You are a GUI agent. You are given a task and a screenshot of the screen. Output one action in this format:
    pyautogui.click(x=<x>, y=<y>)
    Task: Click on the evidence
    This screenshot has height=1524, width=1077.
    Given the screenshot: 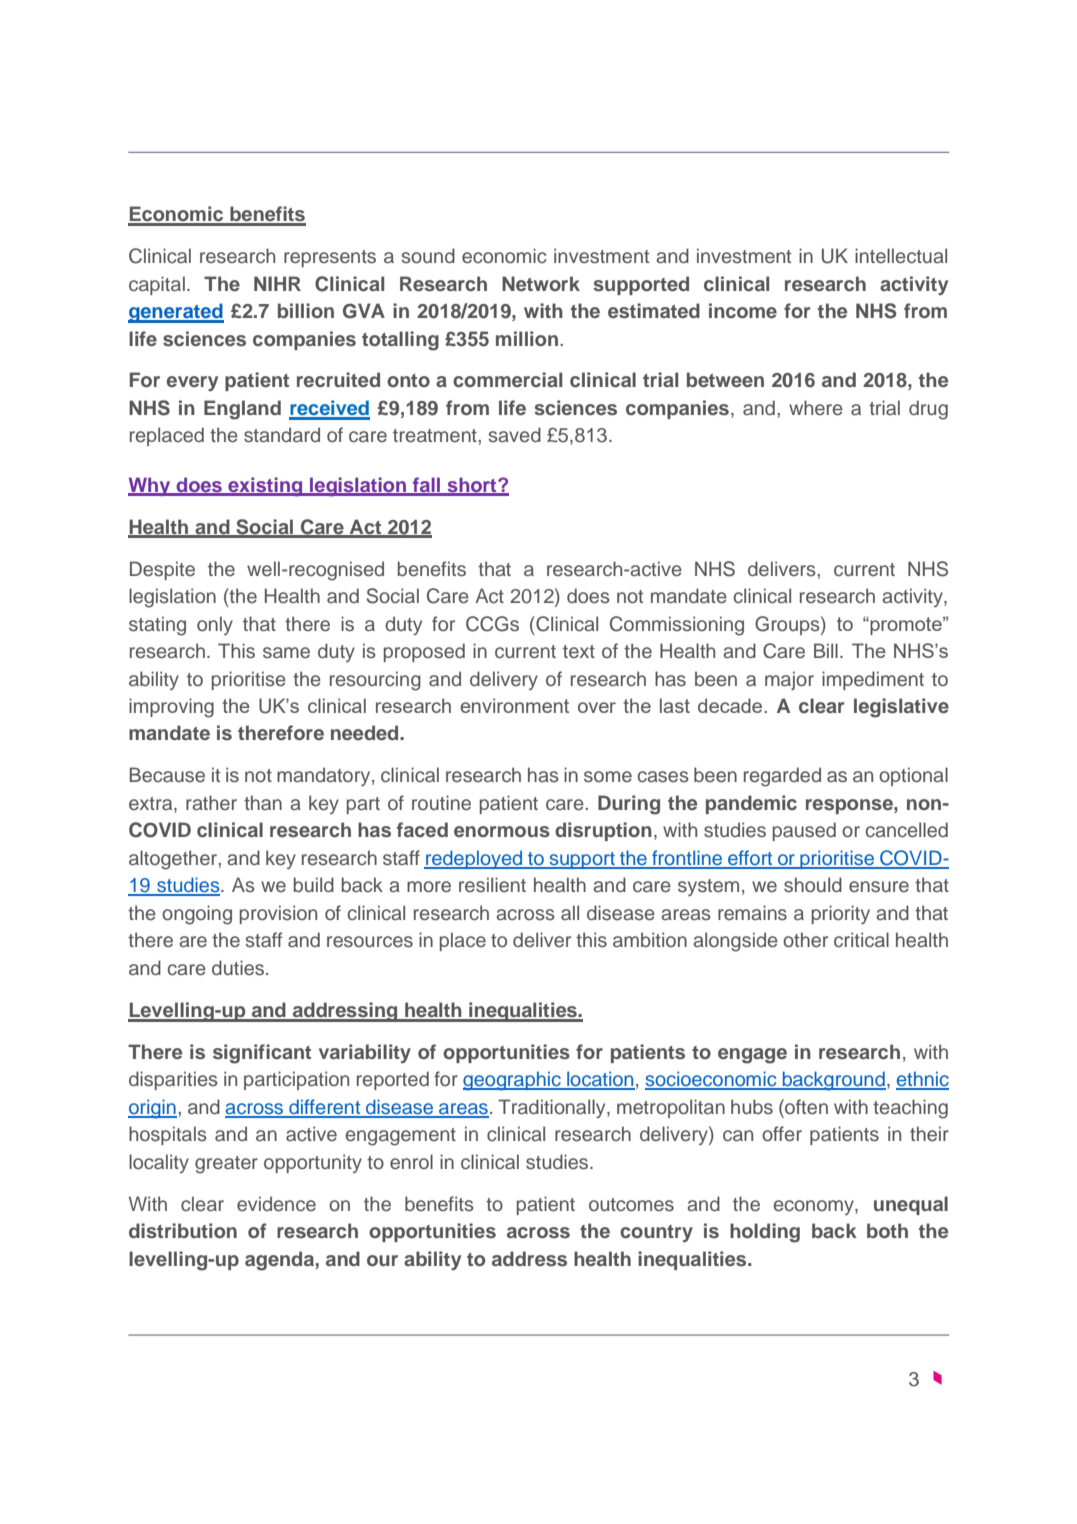 What is the action you would take?
    pyautogui.click(x=276, y=1204)
